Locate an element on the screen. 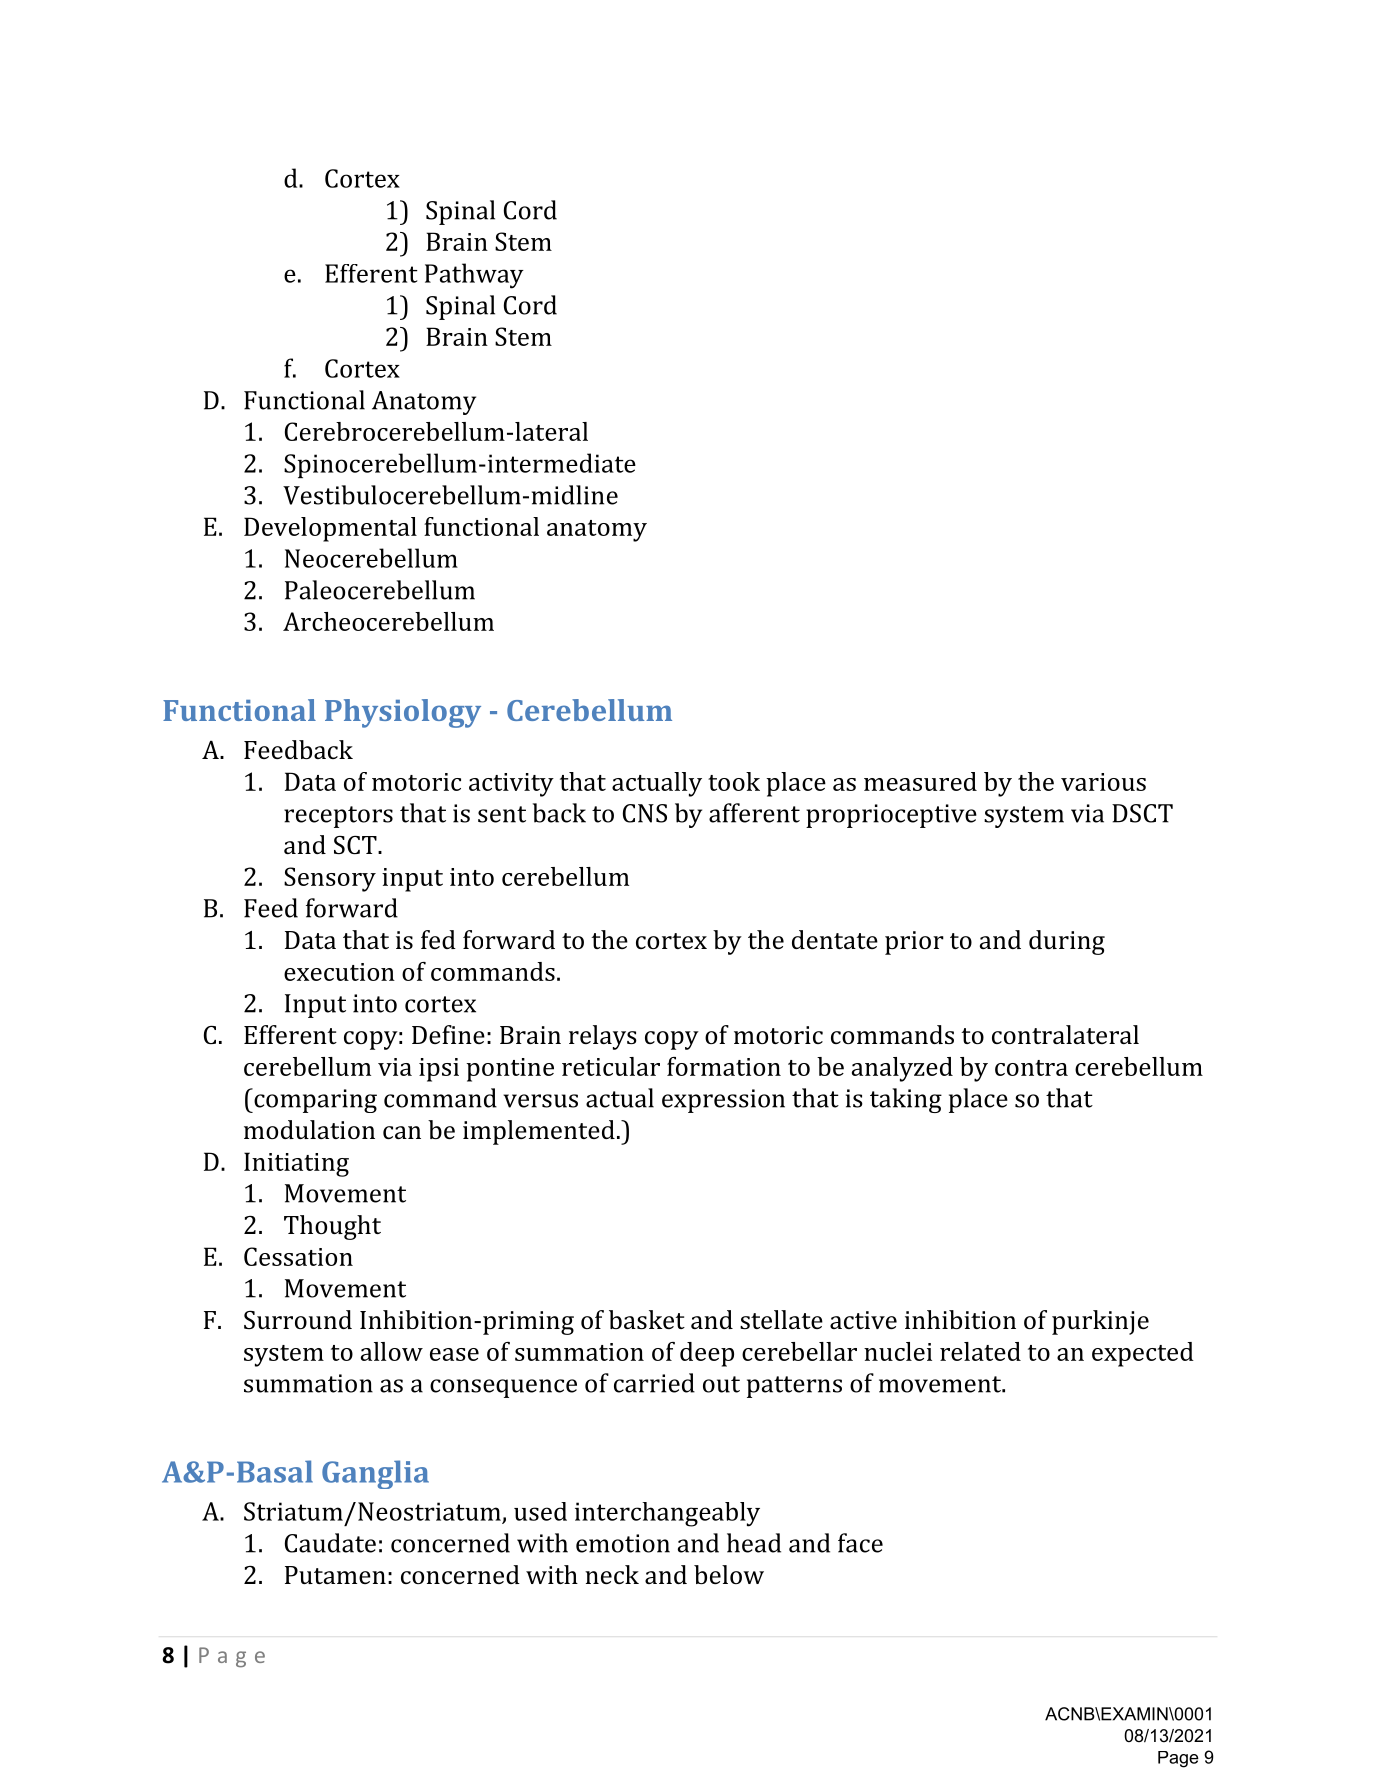  various is located at coordinates (1103, 782).
